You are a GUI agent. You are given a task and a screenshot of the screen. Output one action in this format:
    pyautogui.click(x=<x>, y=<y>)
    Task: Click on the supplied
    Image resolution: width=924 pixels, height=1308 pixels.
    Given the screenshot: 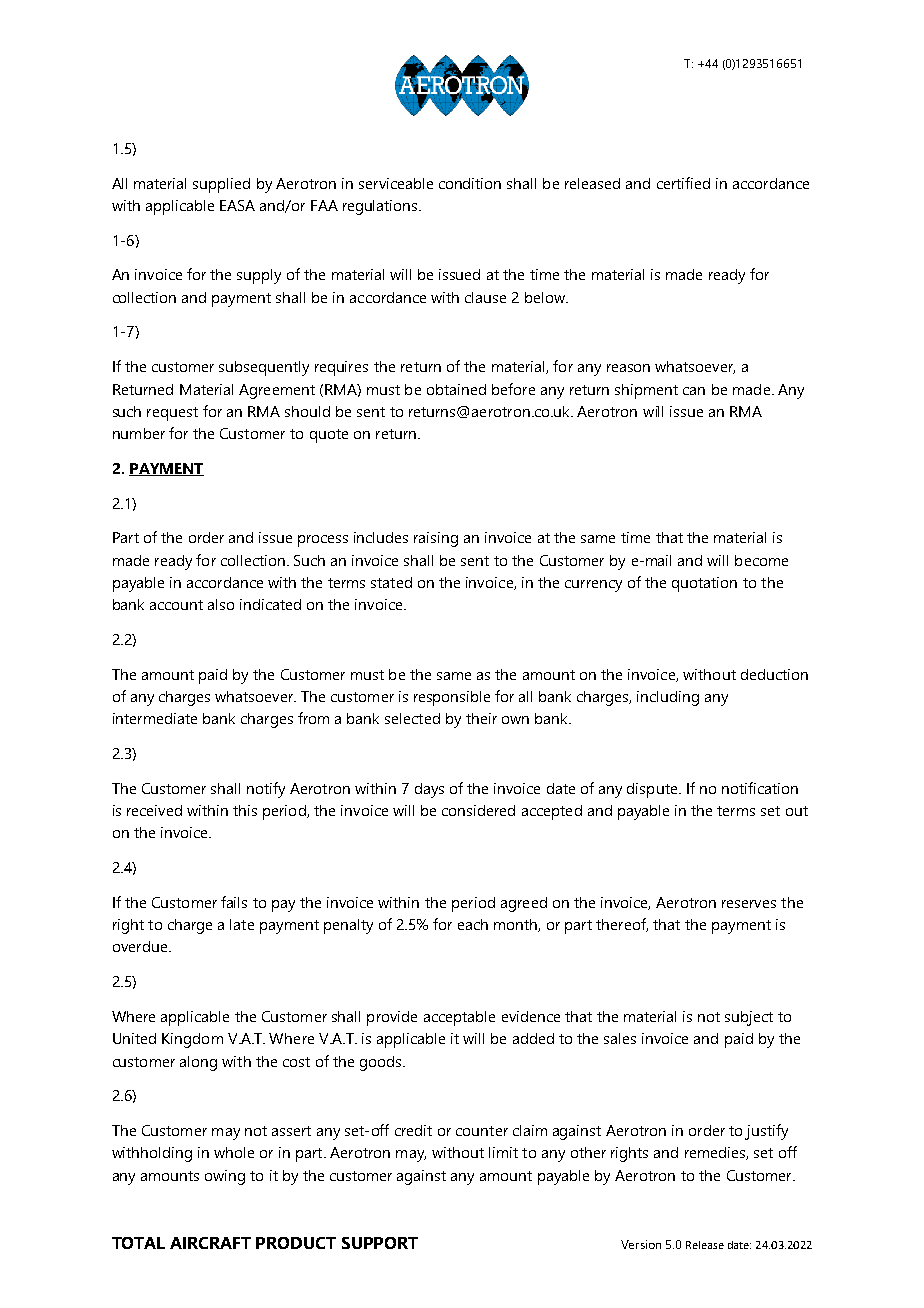 What is the action you would take?
    pyautogui.click(x=221, y=185)
